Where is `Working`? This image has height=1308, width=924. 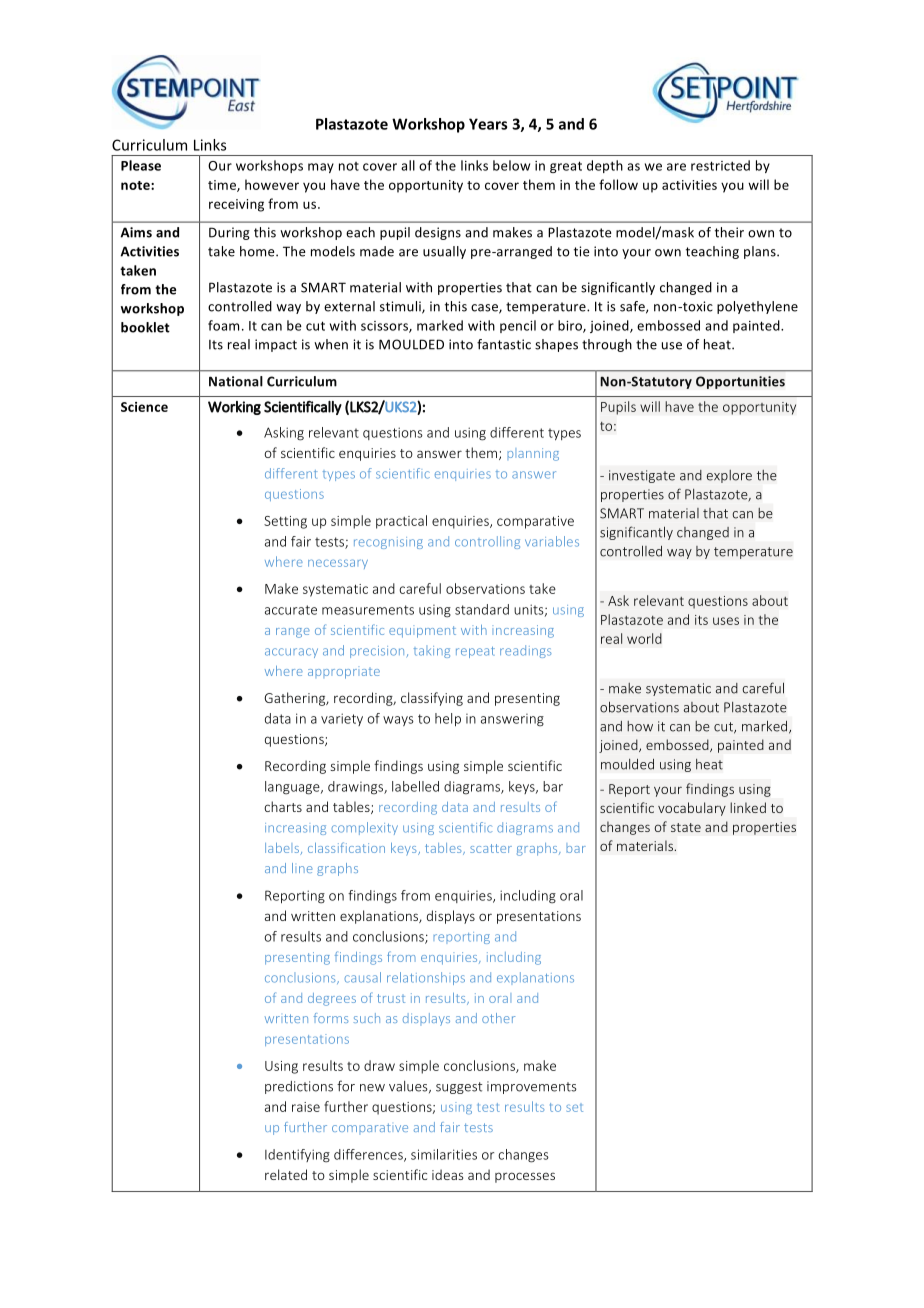 Working is located at coordinates (234, 408).
